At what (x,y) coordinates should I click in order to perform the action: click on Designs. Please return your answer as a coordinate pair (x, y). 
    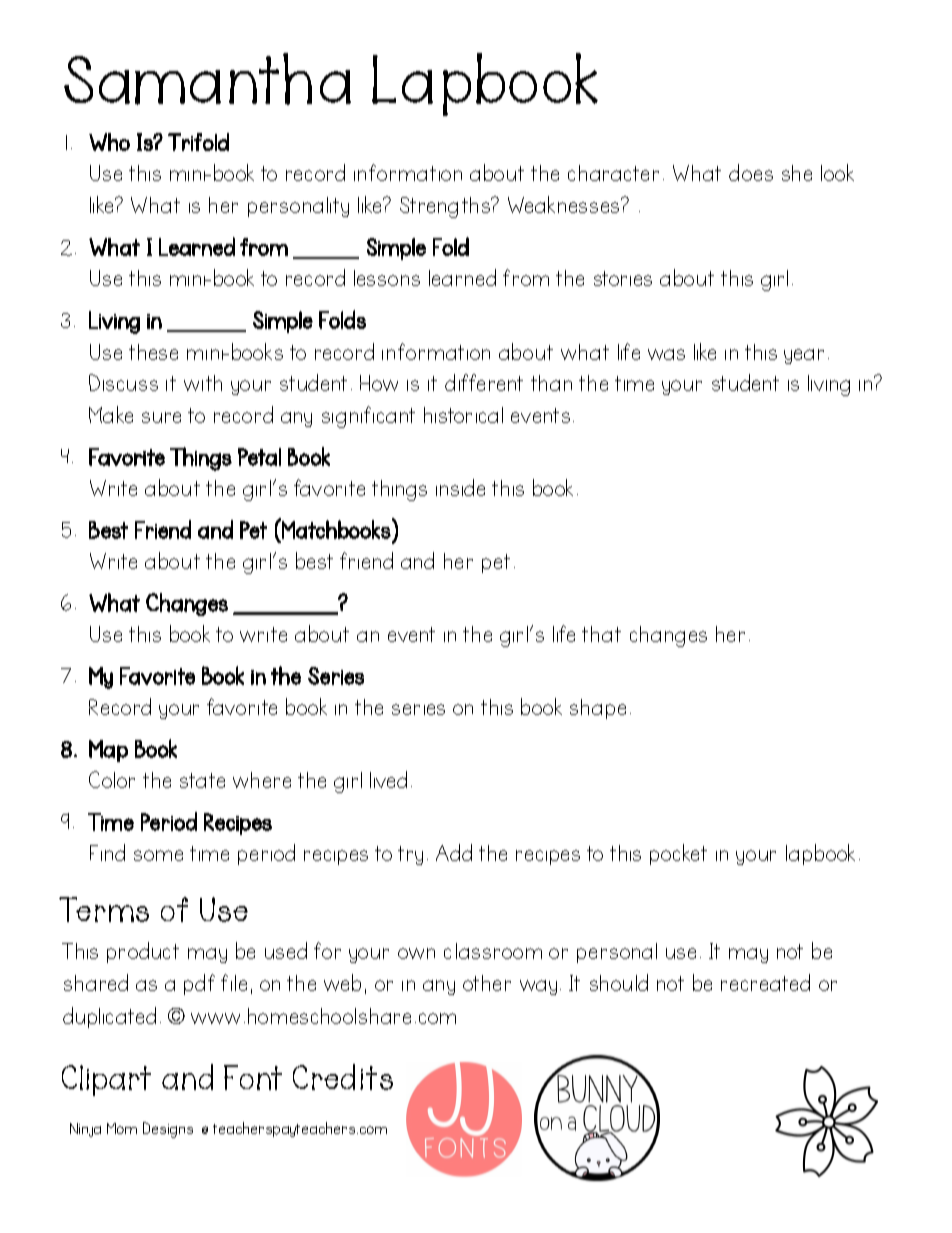
    Looking at the image, I should click on (168, 1130).
